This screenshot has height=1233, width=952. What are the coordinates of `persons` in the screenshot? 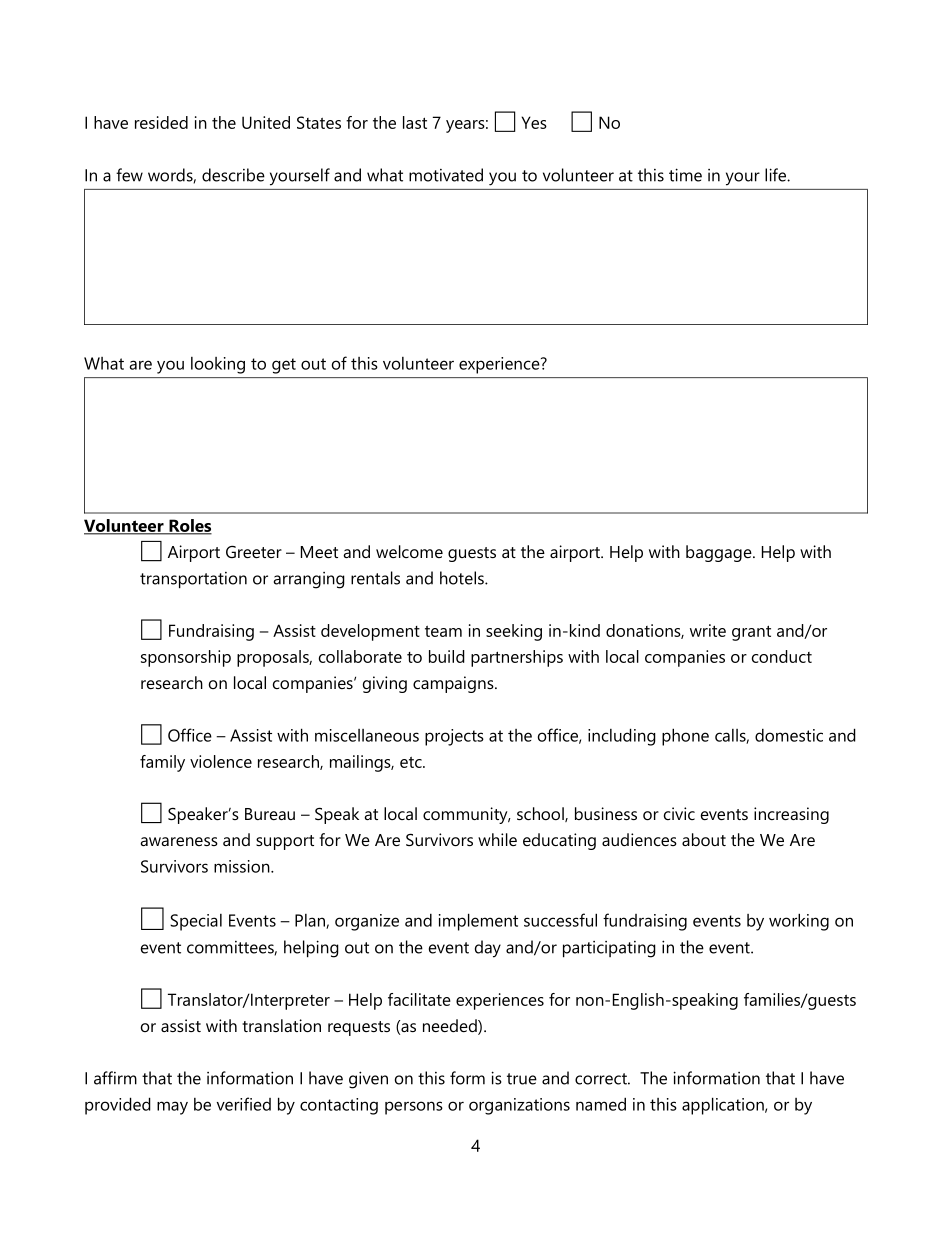 It's located at (414, 1108).
